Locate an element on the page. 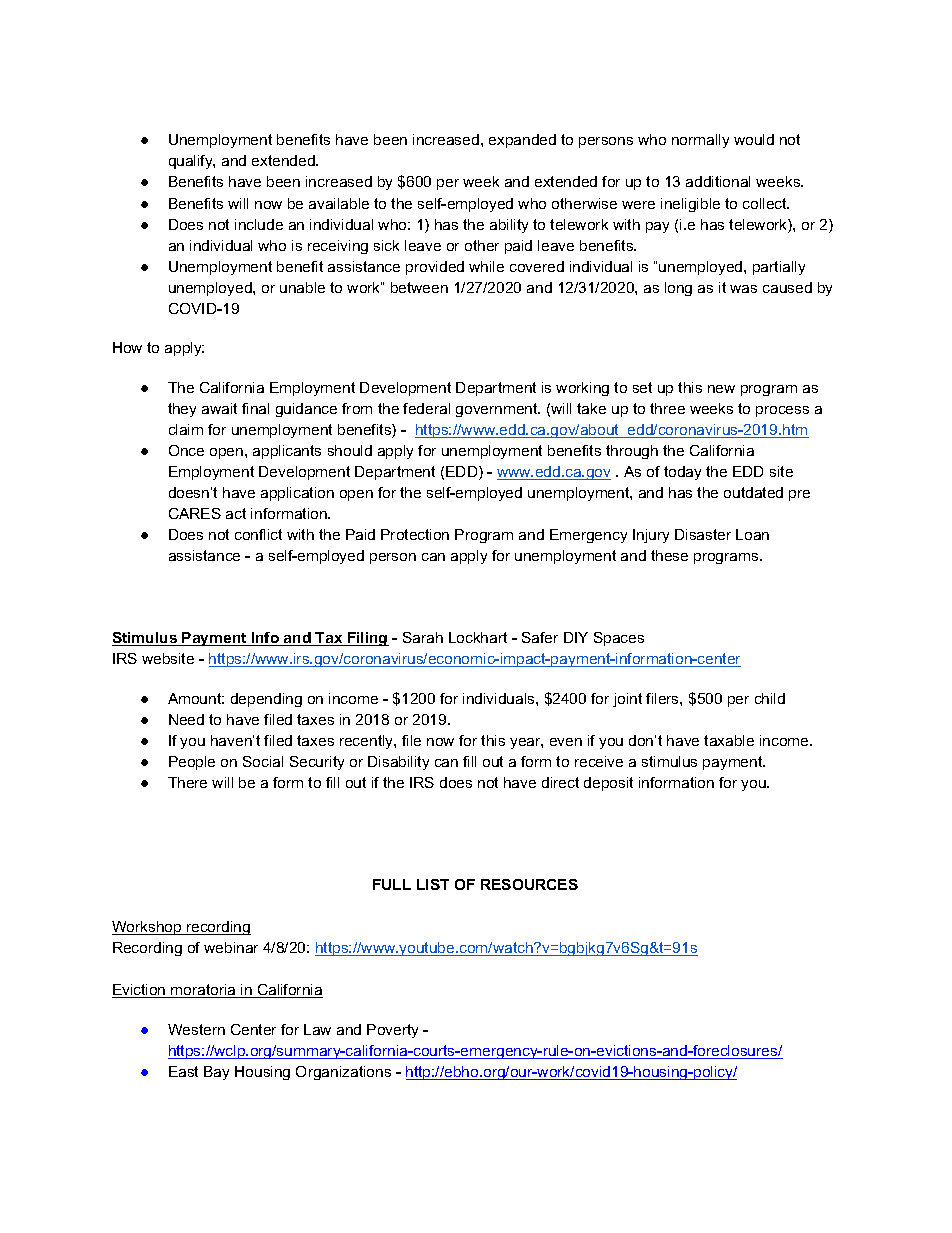 The image size is (952, 1233). new is located at coordinates (721, 389).
